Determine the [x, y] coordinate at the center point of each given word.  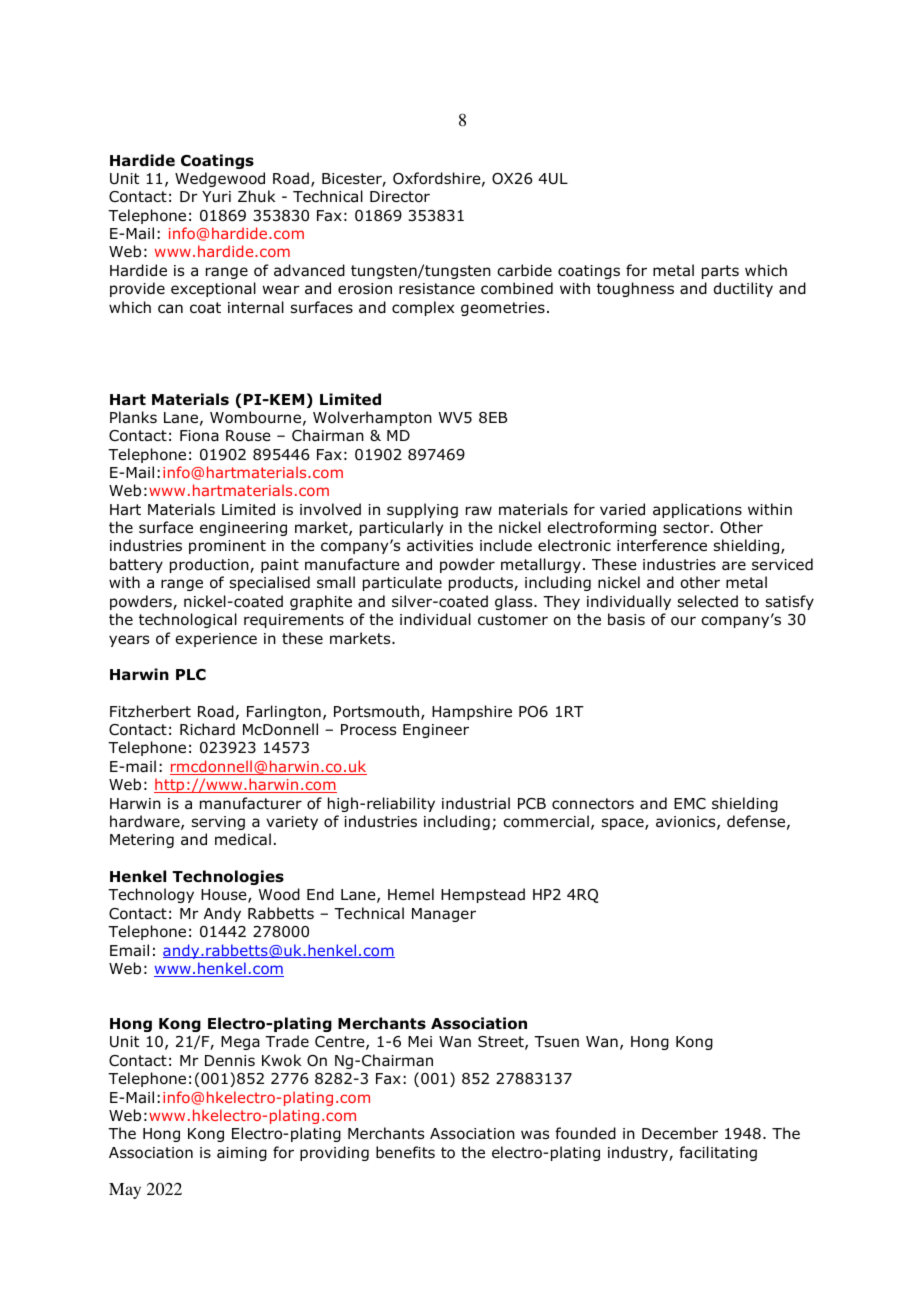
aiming [242, 1154]
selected [708, 601]
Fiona [199, 436]
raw [479, 511]
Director [400, 197]
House [225, 896]
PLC [191, 675]
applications [697, 510]
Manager [444, 915]
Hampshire [472, 712]
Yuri [216, 197]
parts [720, 272]
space [624, 824]
